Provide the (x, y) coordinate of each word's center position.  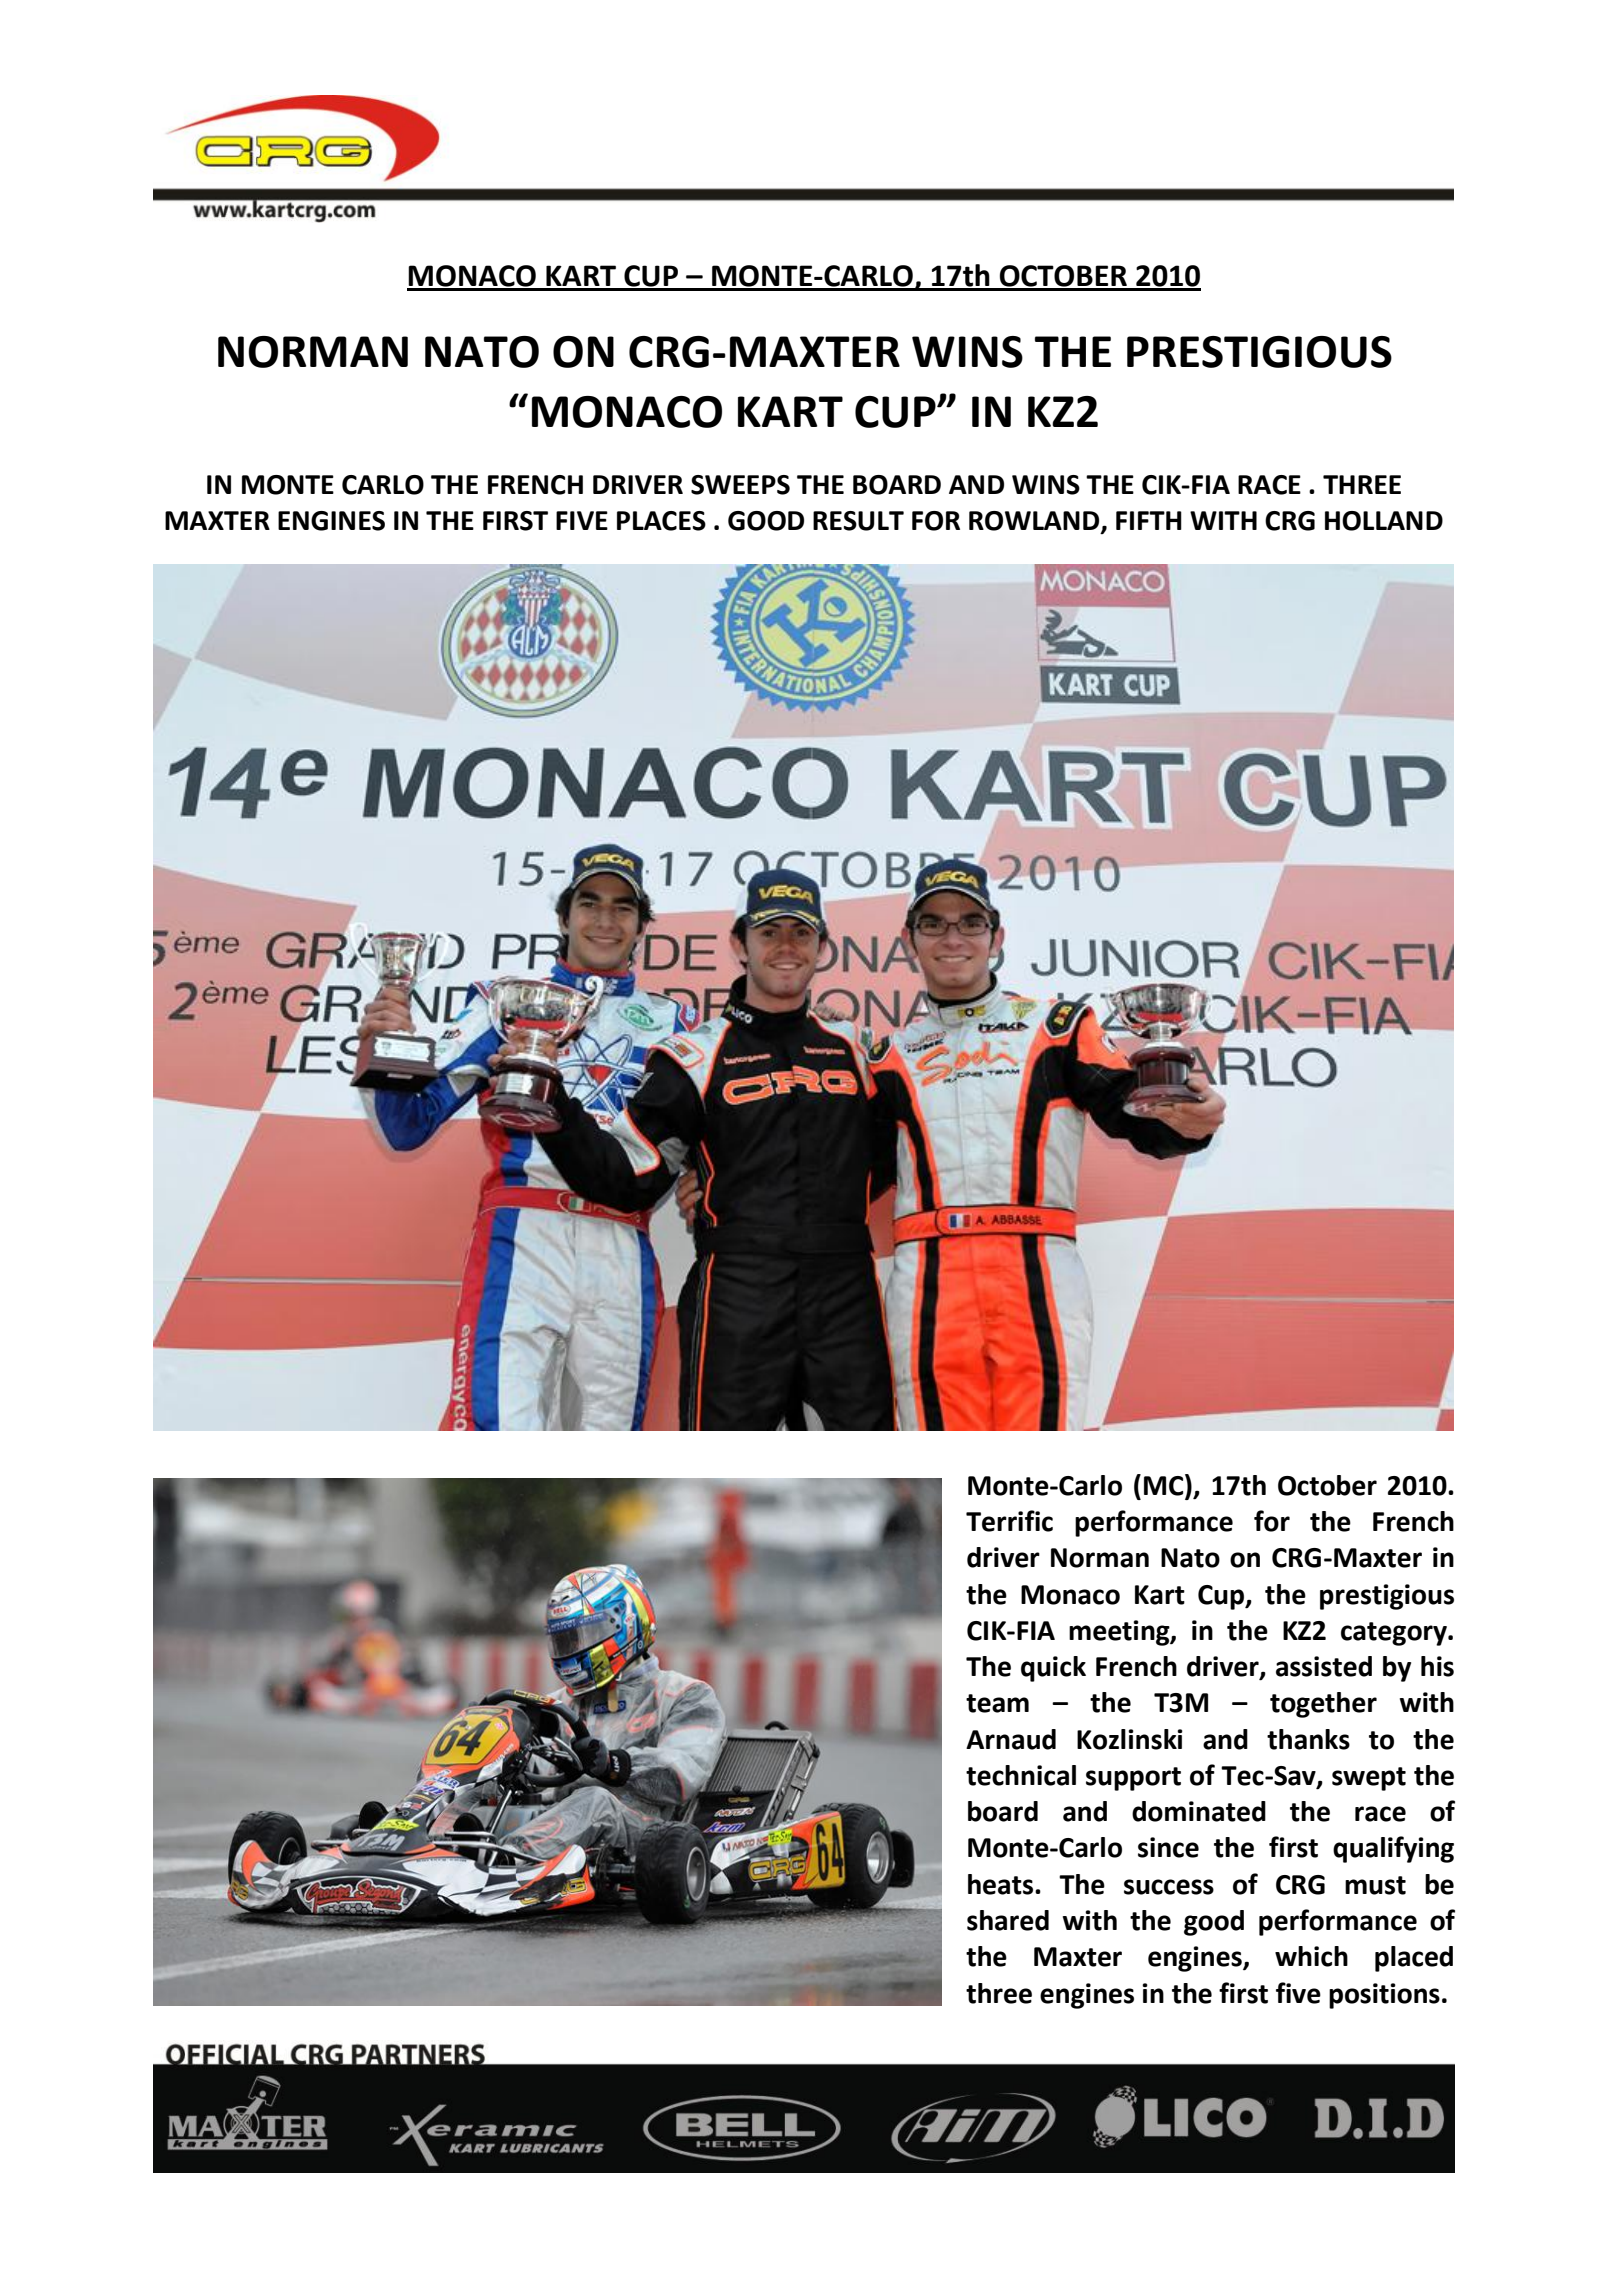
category (1395, 1634)
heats (1002, 1884)
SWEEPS (740, 485)
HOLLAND (1384, 521)
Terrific (1009, 1521)
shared (1008, 1920)
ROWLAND (1035, 522)
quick (1053, 1669)
